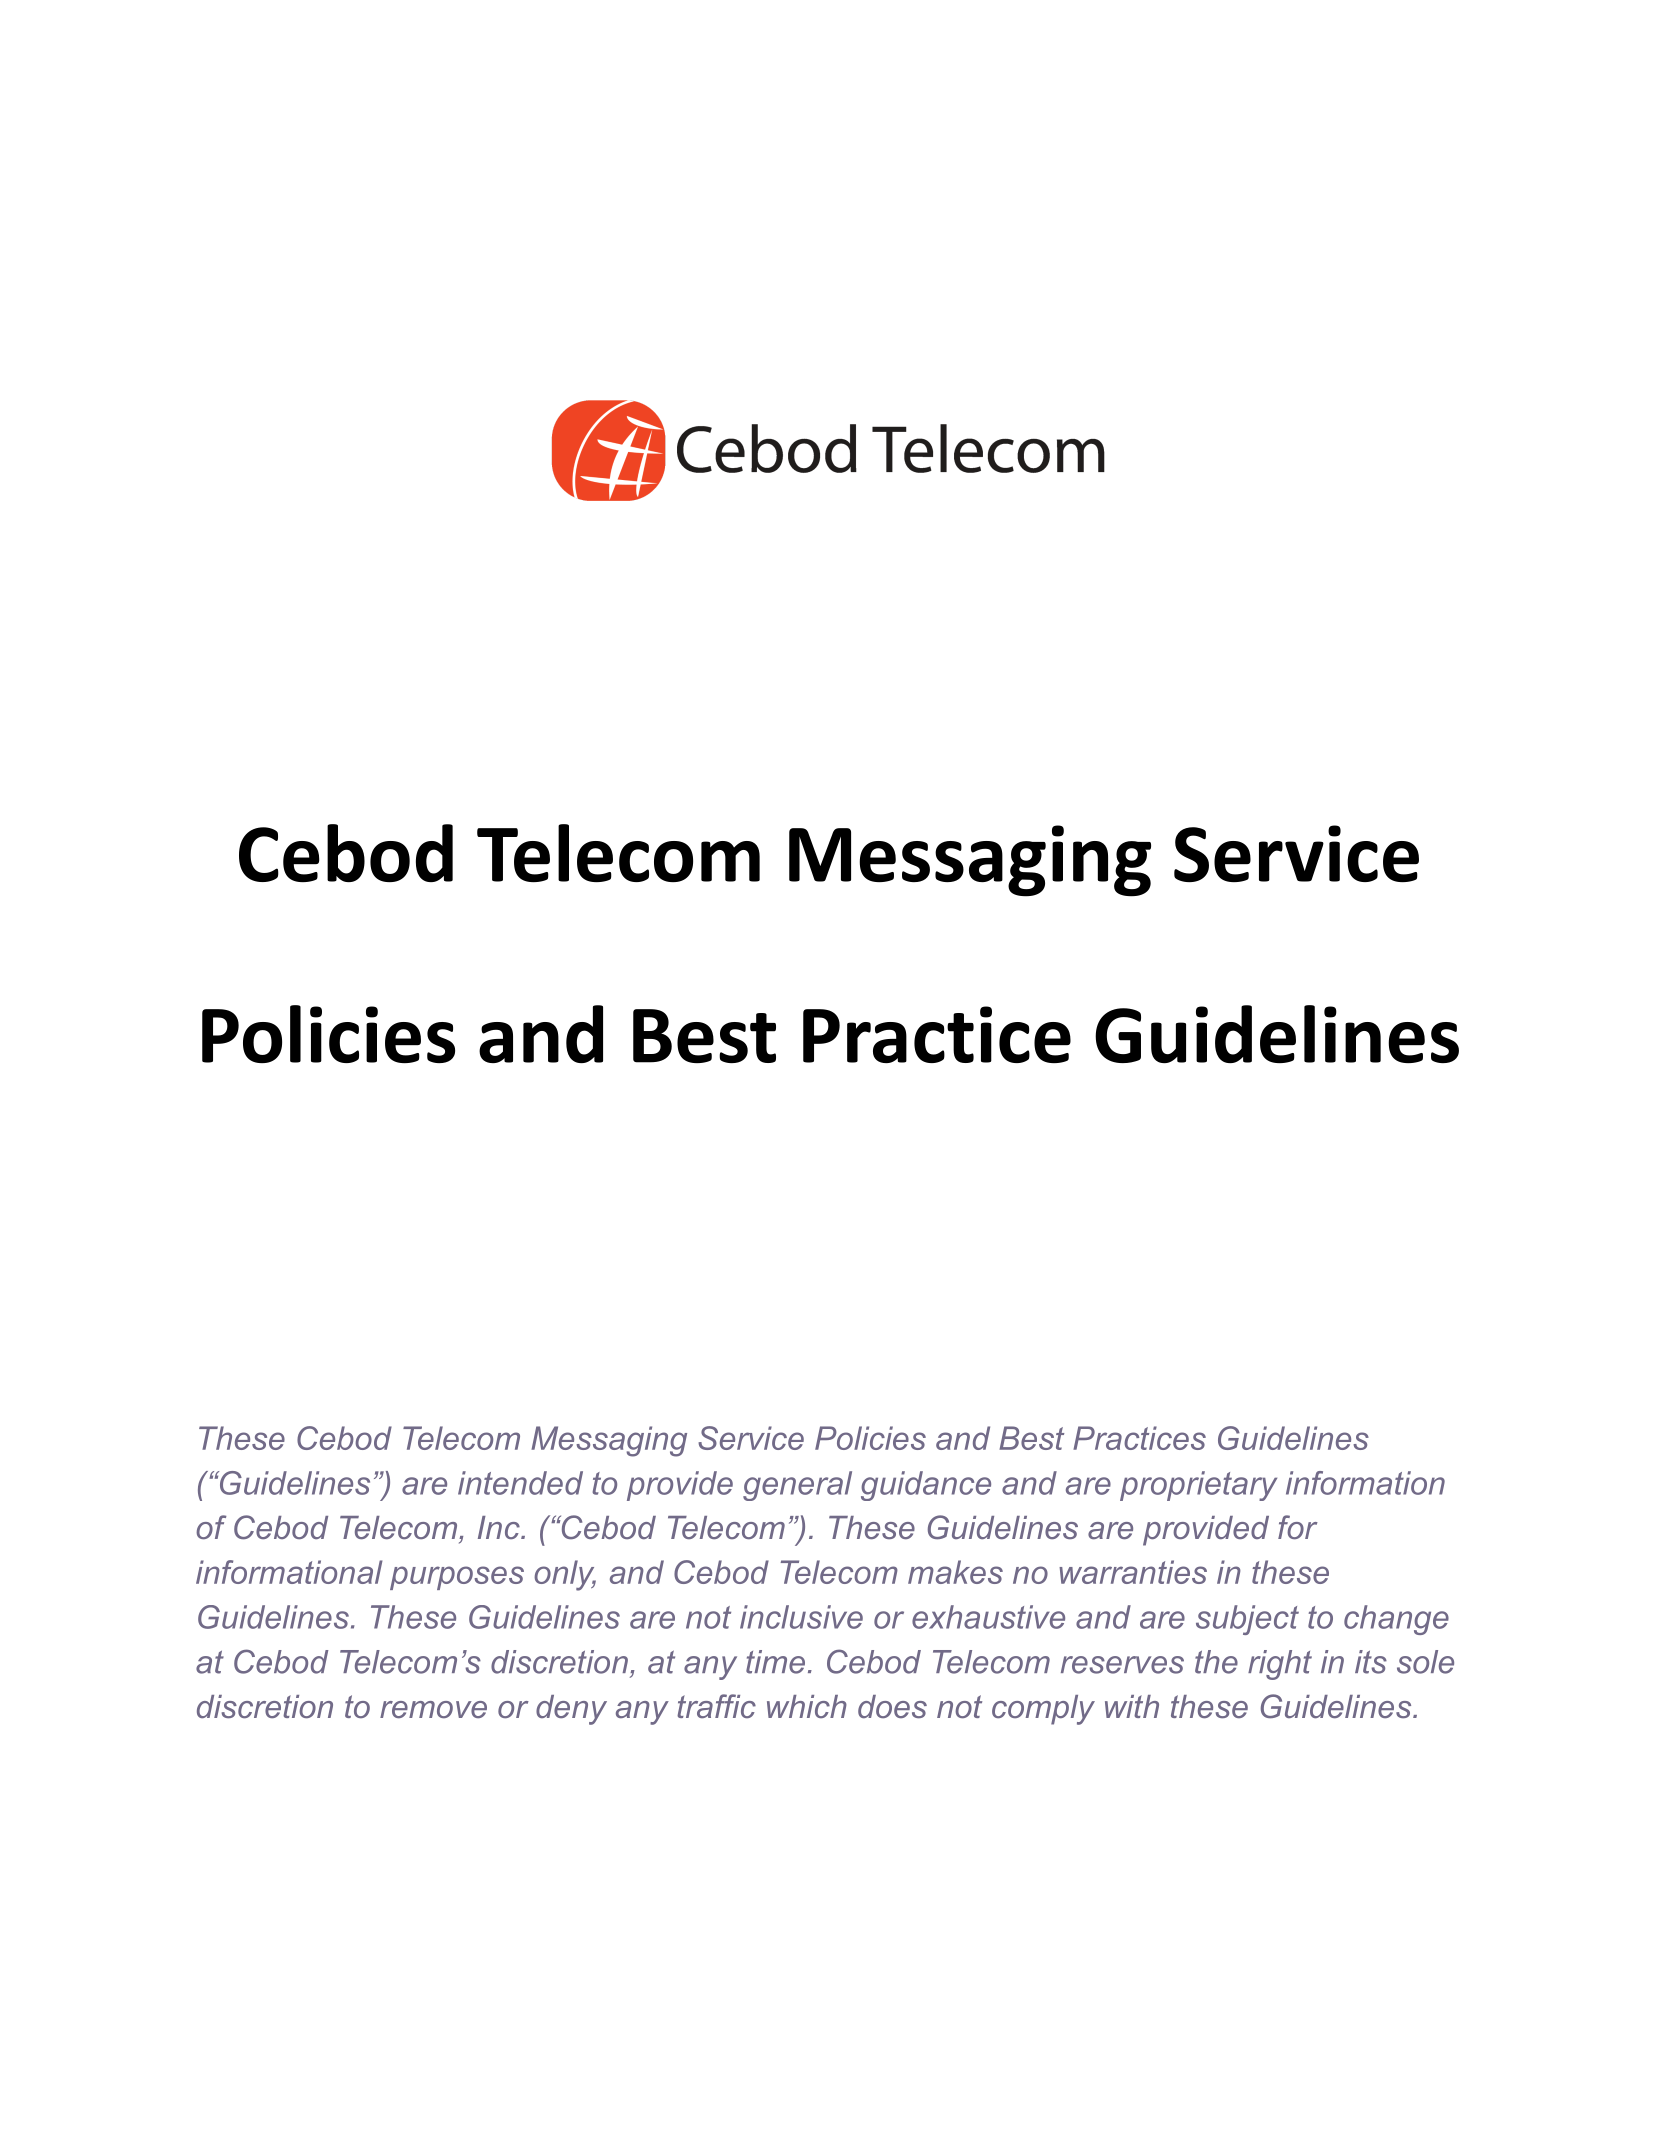 This image has height=2146, width=1658. What do you see at coordinates (926, 1486) in the image?
I see `guidance` at bounding box center [926, 1486].
